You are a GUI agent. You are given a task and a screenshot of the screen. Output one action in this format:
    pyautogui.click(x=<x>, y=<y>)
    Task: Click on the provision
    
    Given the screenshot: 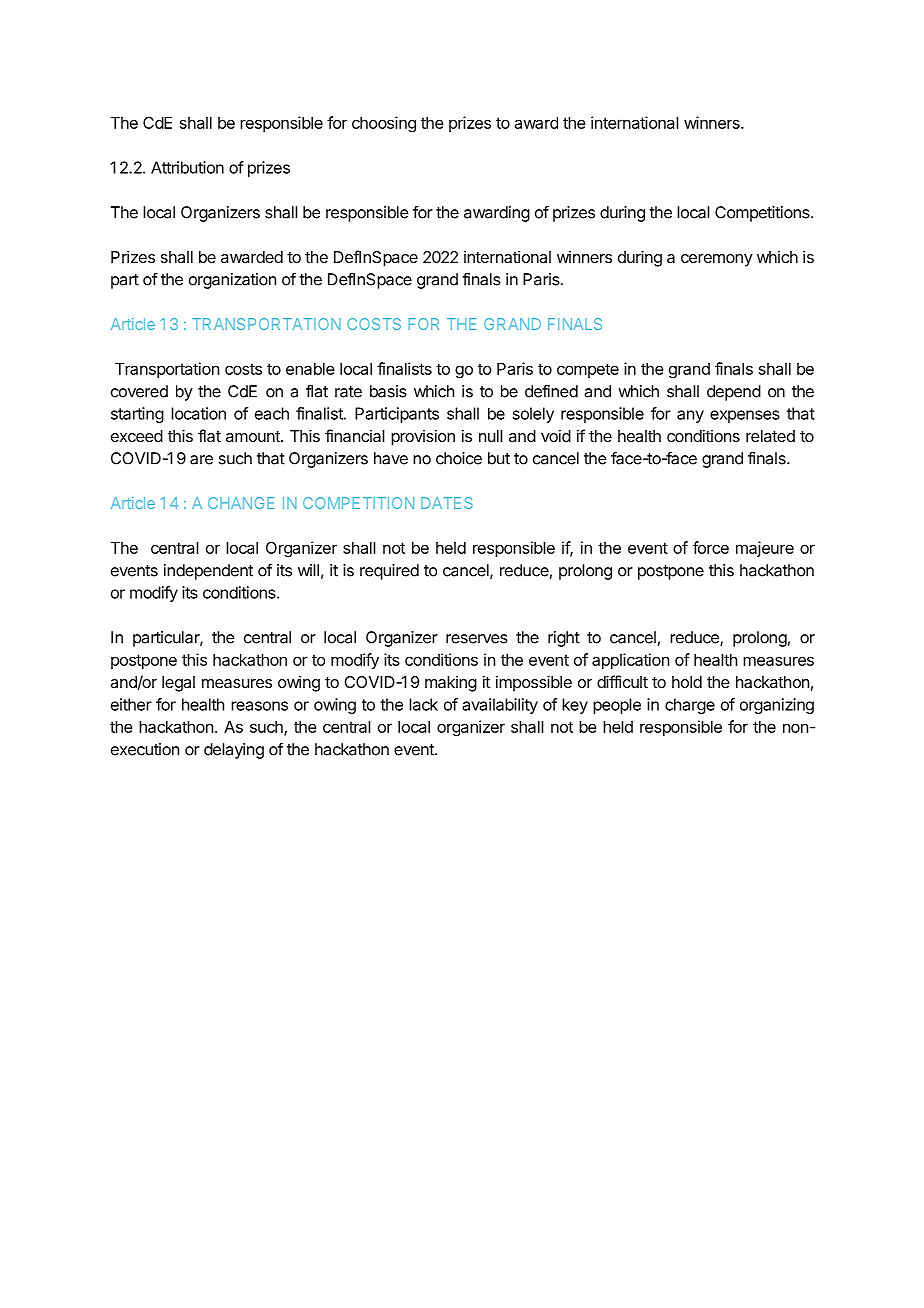 What is the action you would take?
    pyautogui.click(x=423, y=437)
